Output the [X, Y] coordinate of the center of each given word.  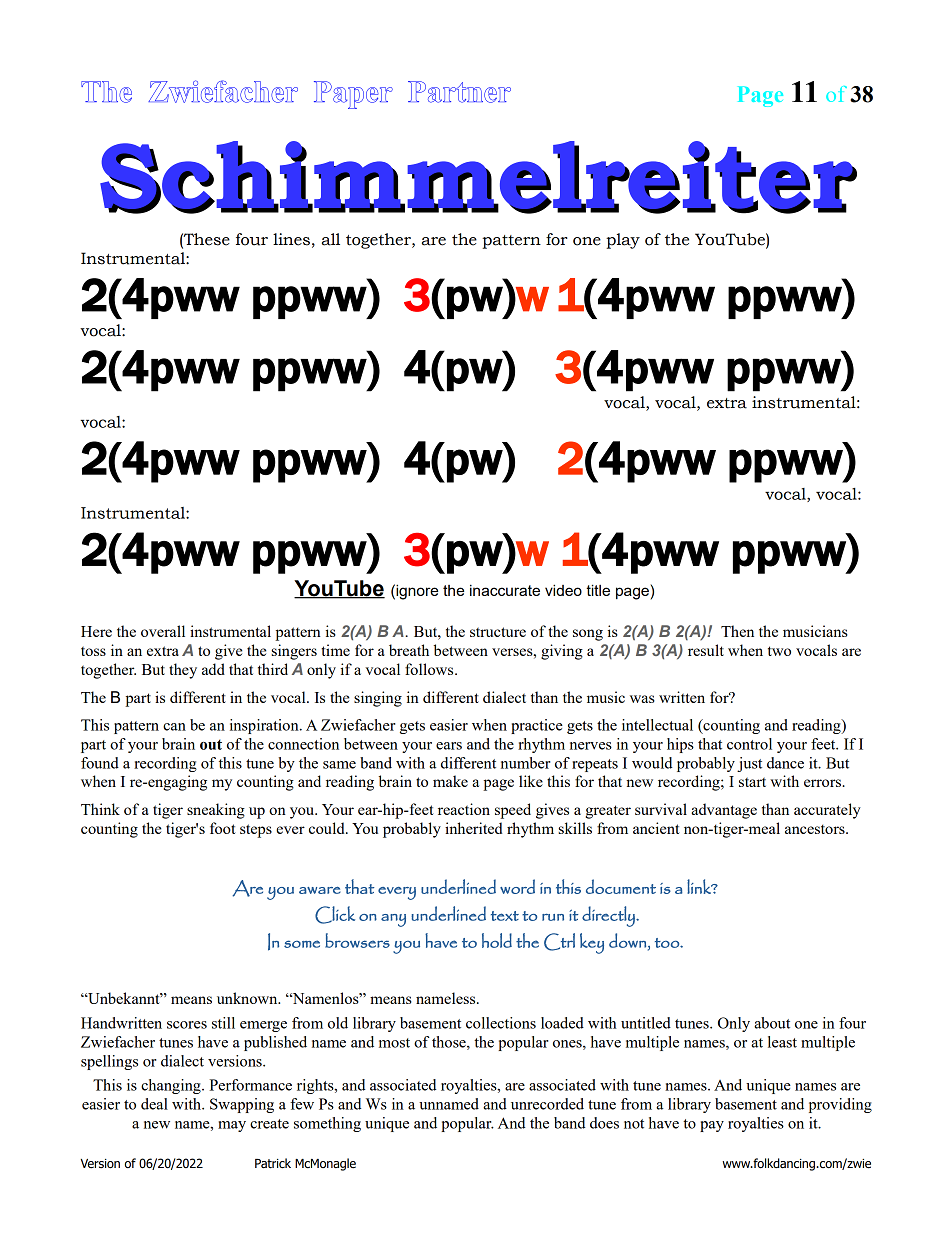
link [700, 886]
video [563, 590]
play [623, 241]
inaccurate [505, 590]
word [517, 886]
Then [737, 631]
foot [223, 828]
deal [154, 1104]
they [183, 671]
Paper [353, 95]
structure [498, 632]
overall [163, 631]
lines [291, 239]
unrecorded [547, 1104]
